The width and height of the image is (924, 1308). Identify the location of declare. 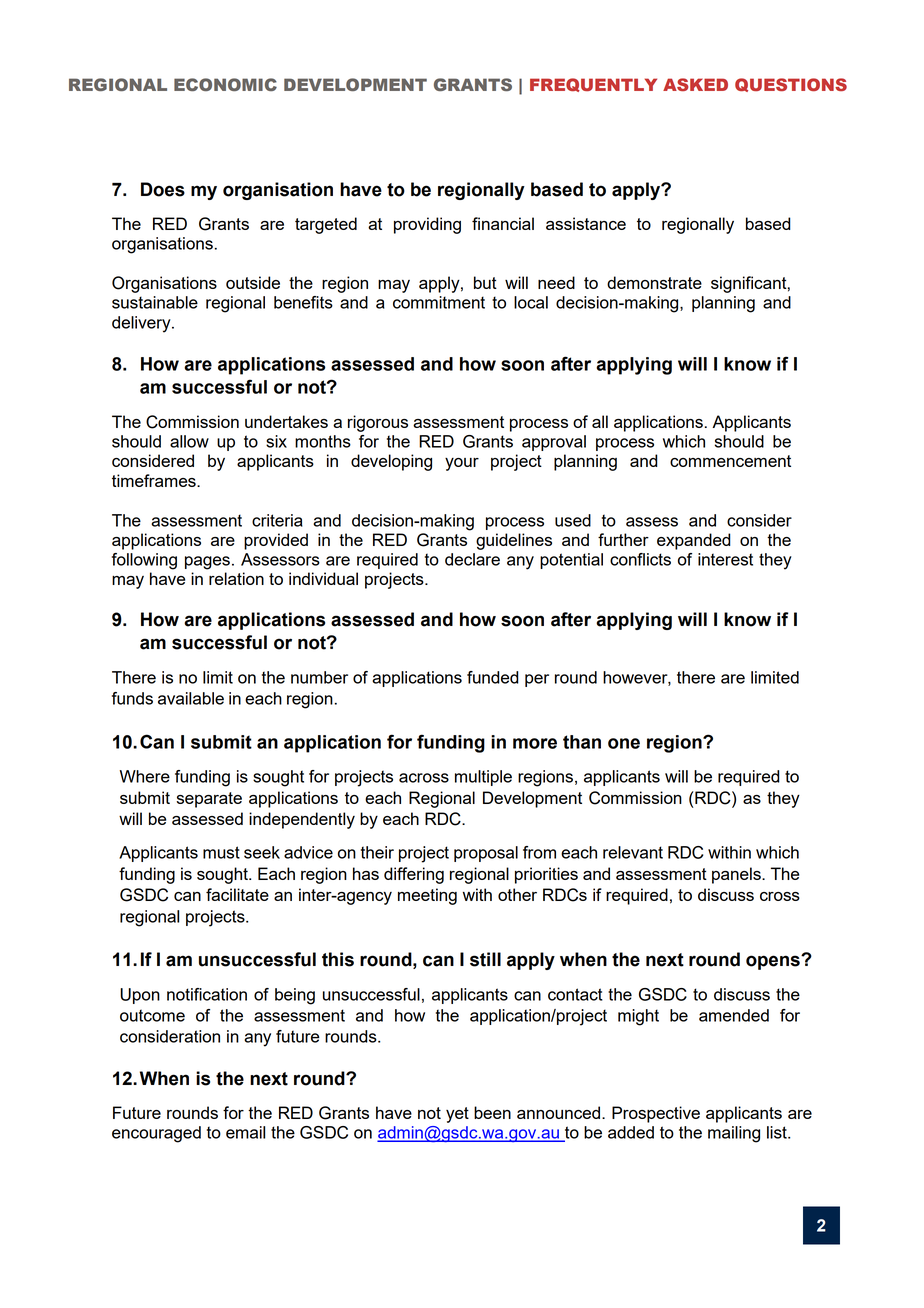
(472, 559).
